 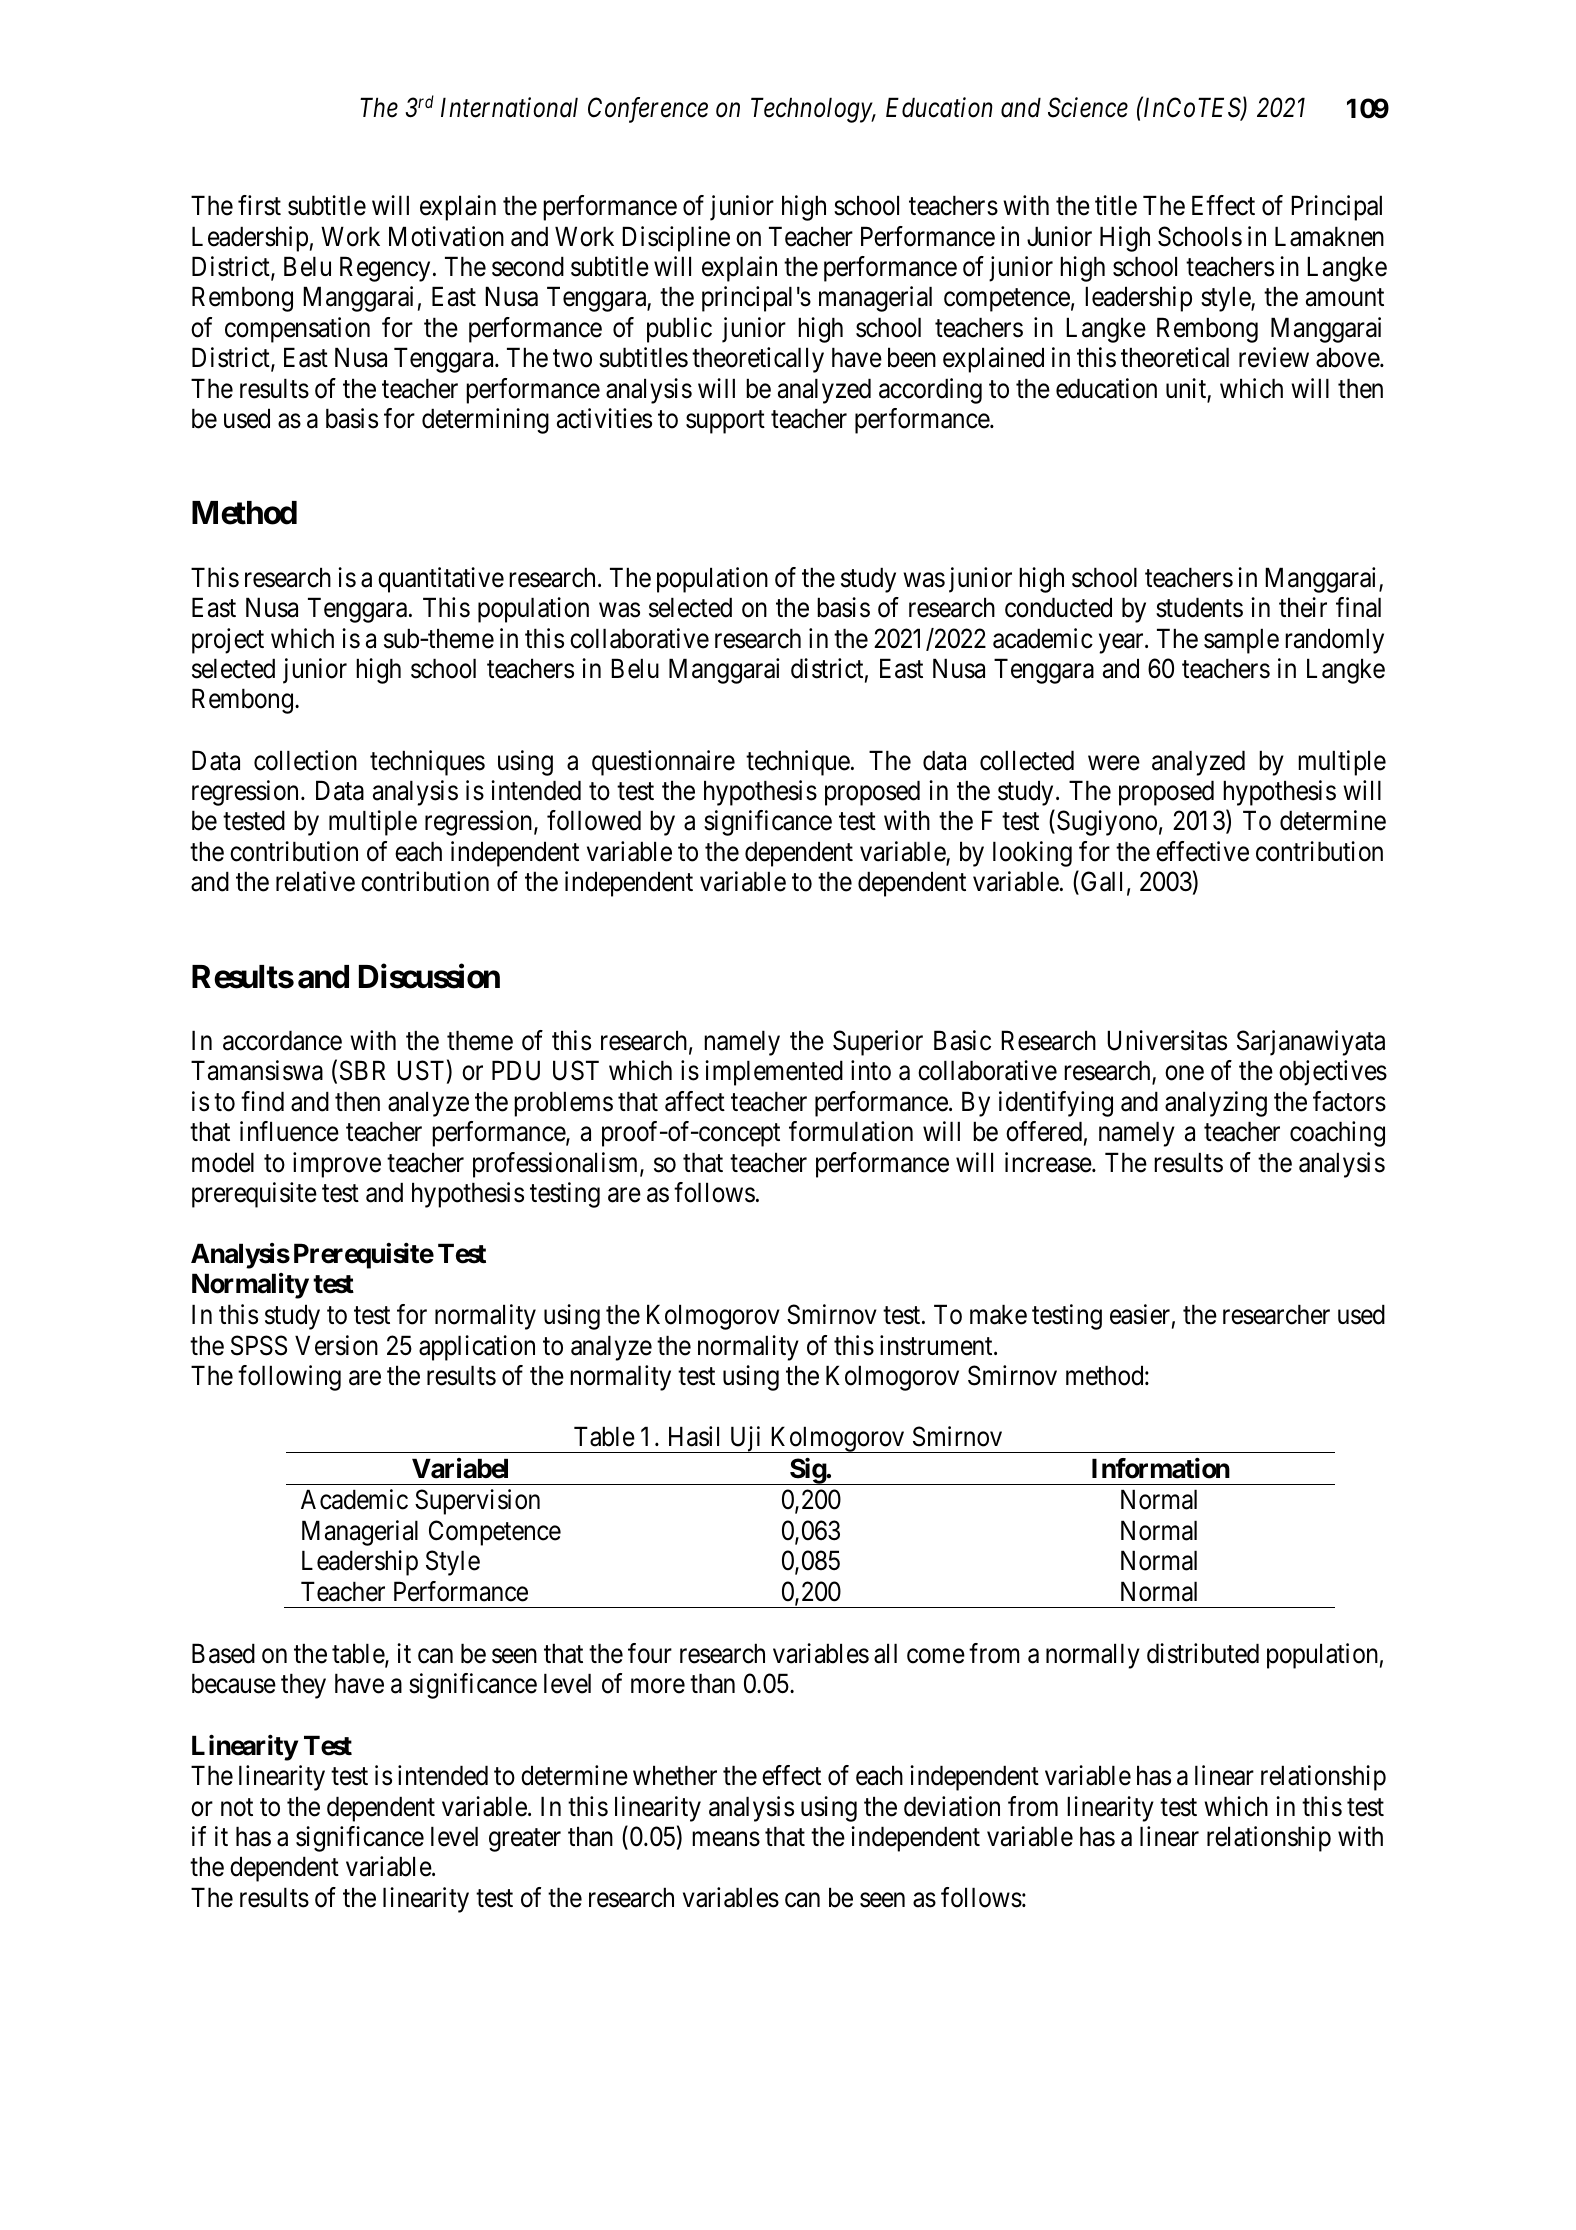 What do you see at coordinates (1088, 107) in the page?
I see `Science` at bounding box center [1088, 107].
